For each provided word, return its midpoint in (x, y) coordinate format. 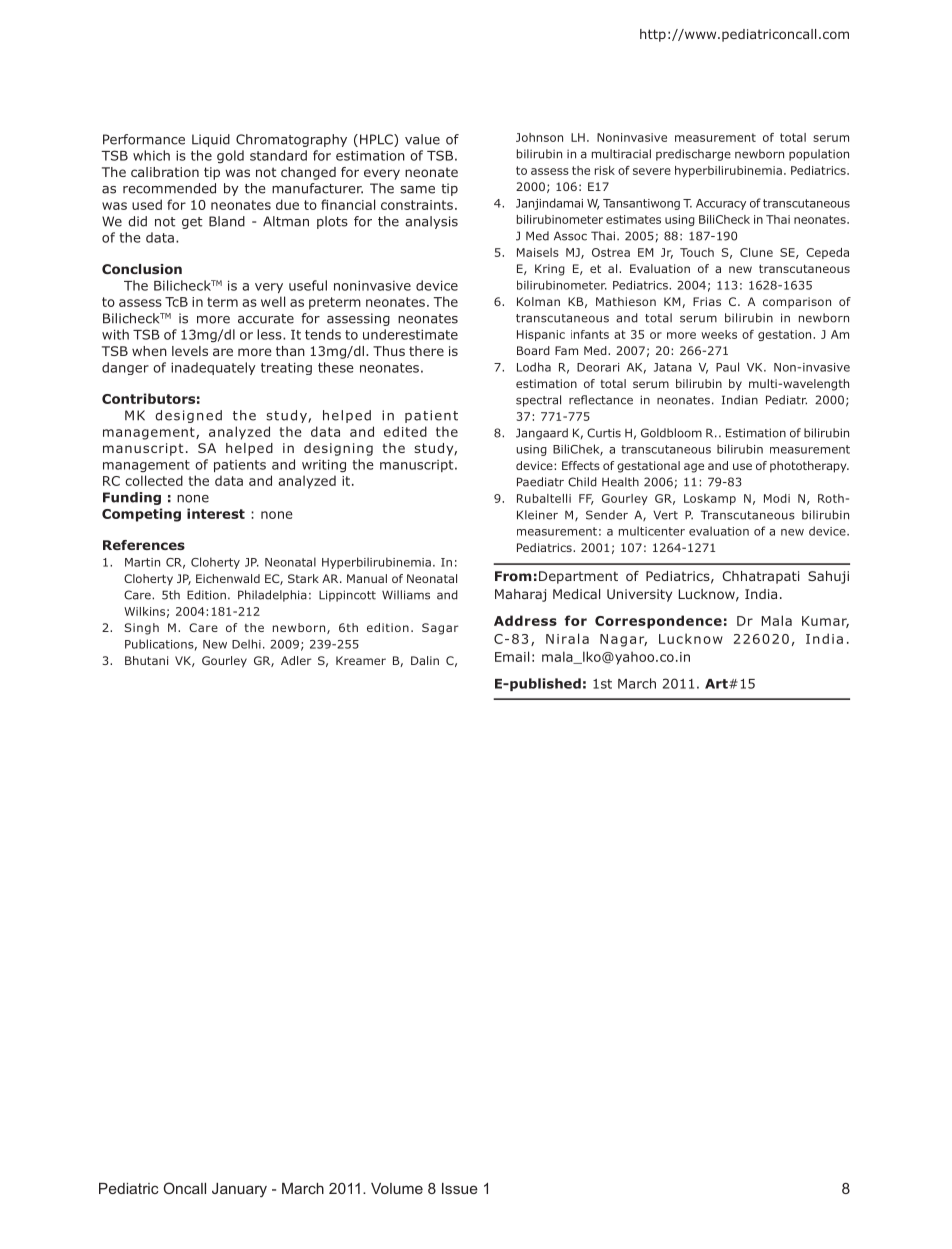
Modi (777, 498)
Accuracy (721, 204)
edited (405, 431)
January (239, 1190)
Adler (296, 660)
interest (216, 513)
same (417, 190)
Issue (460, 1188)
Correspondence (658, 622)
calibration (165, 172)
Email (512, 656)
